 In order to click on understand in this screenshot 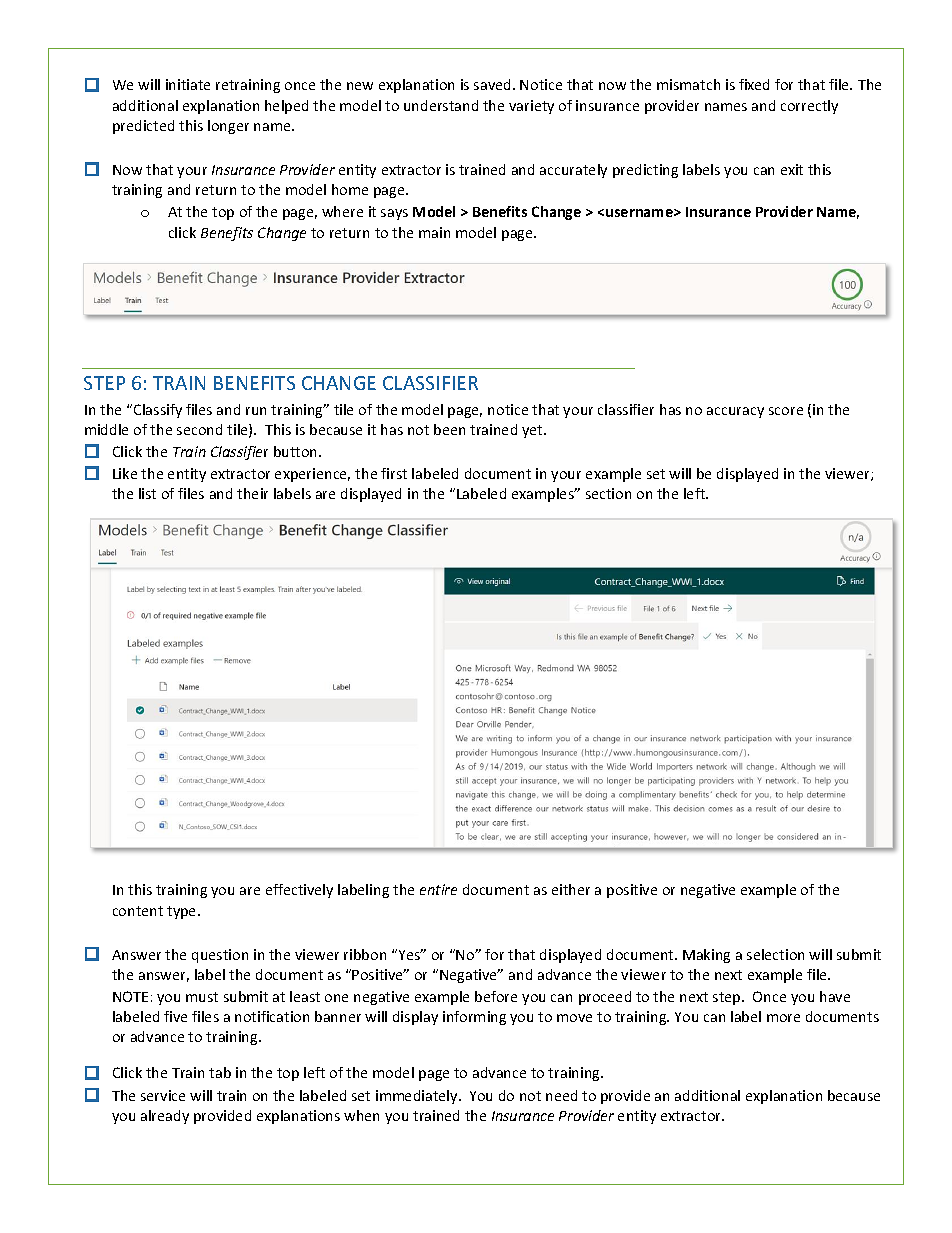, I will do `click(441, 105)`.
